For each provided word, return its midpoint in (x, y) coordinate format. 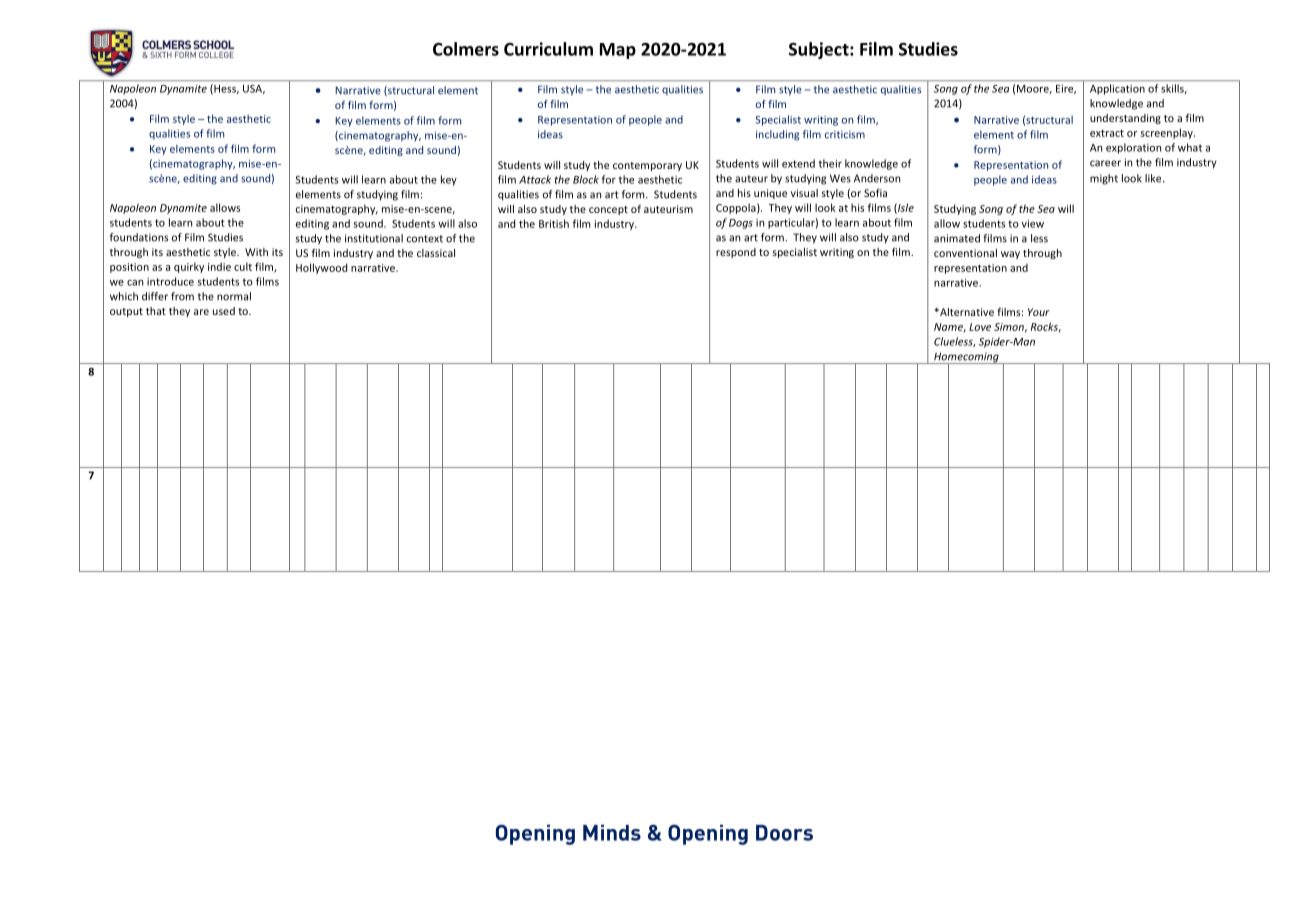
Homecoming (966, 358)
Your (1039, 312)
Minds (612, 832)
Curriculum (548, 49)
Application (1117, 89)
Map (618, 51)
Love (980, 327)
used (224, 311)
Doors (784, 833)
